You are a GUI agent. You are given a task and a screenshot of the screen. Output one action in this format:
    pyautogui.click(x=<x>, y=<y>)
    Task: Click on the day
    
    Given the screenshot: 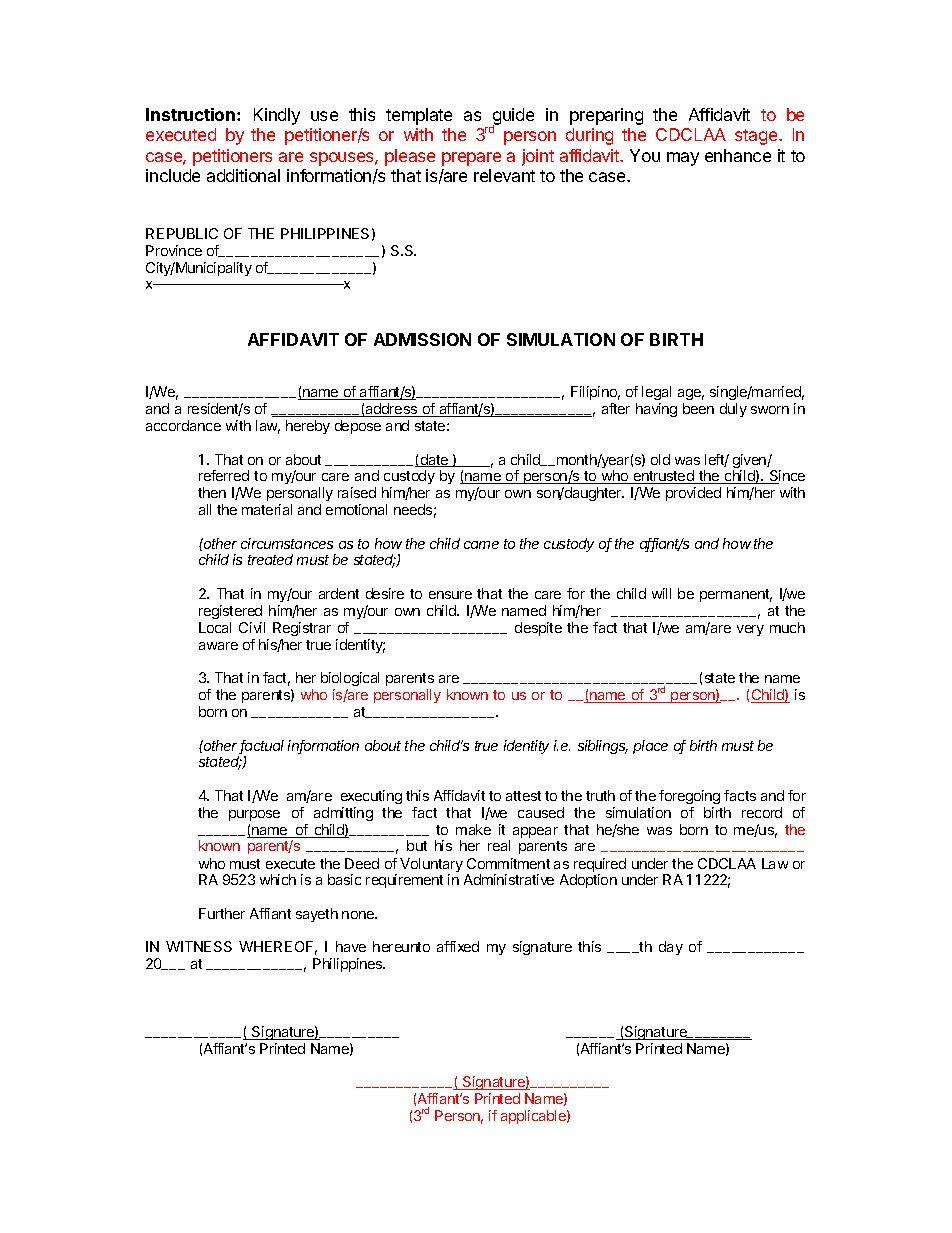 What is the action you would take?
    pyautogui.click(x=671, y=948)
